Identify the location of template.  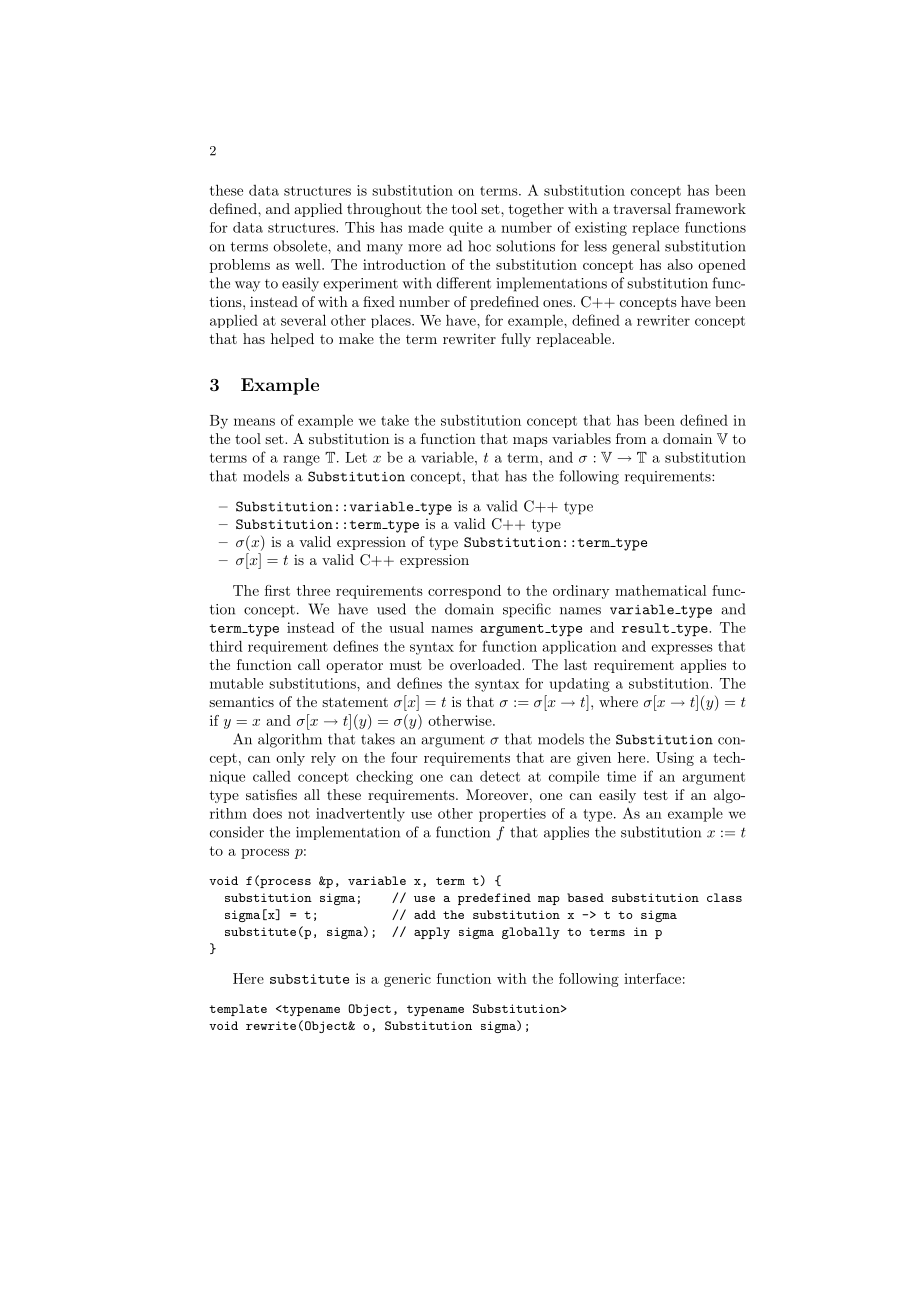
(238, 1010).
